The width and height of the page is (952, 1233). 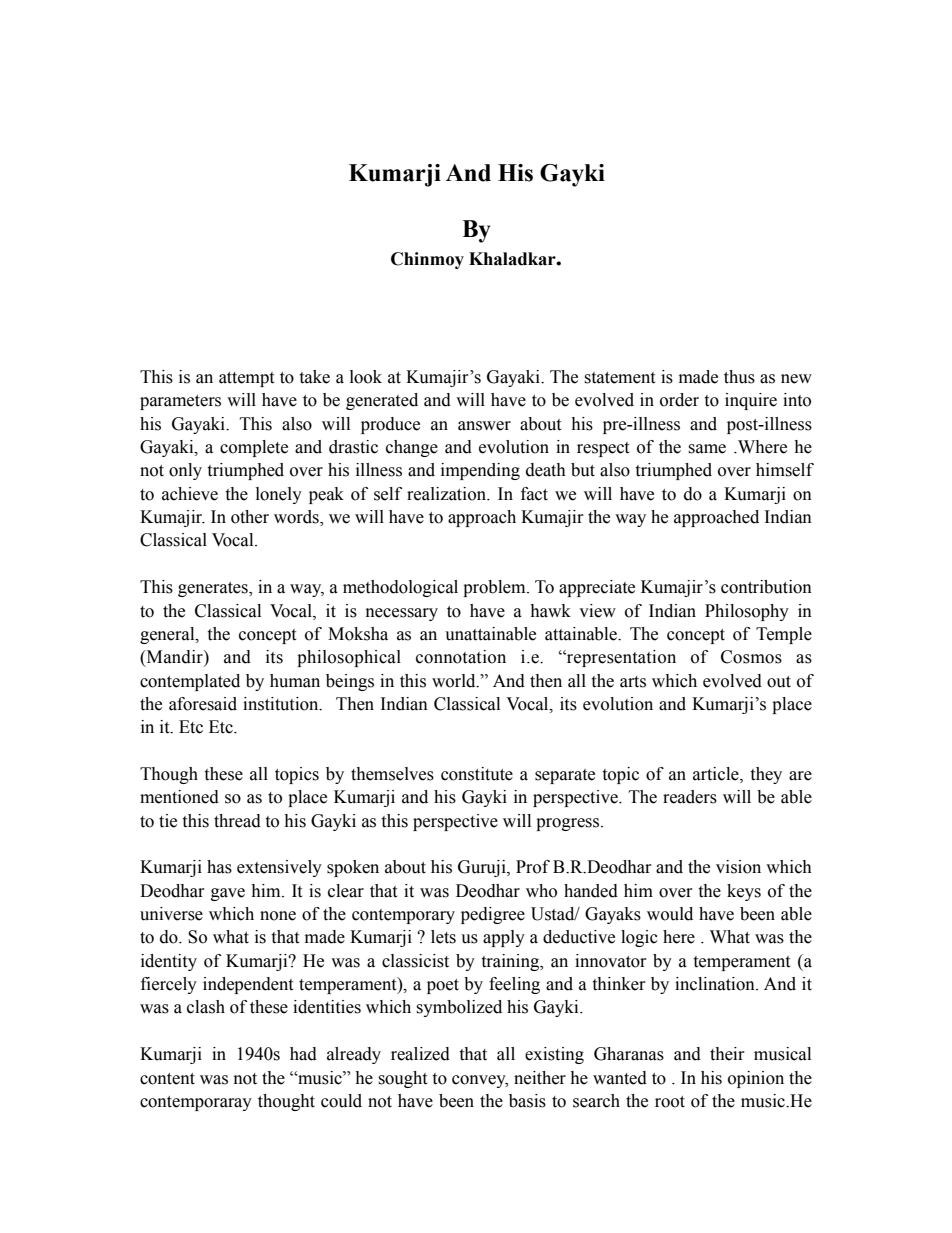 What do you see at coordinates (237, 821) in the page?
I see `thread` at bounding box center [237, 821].
